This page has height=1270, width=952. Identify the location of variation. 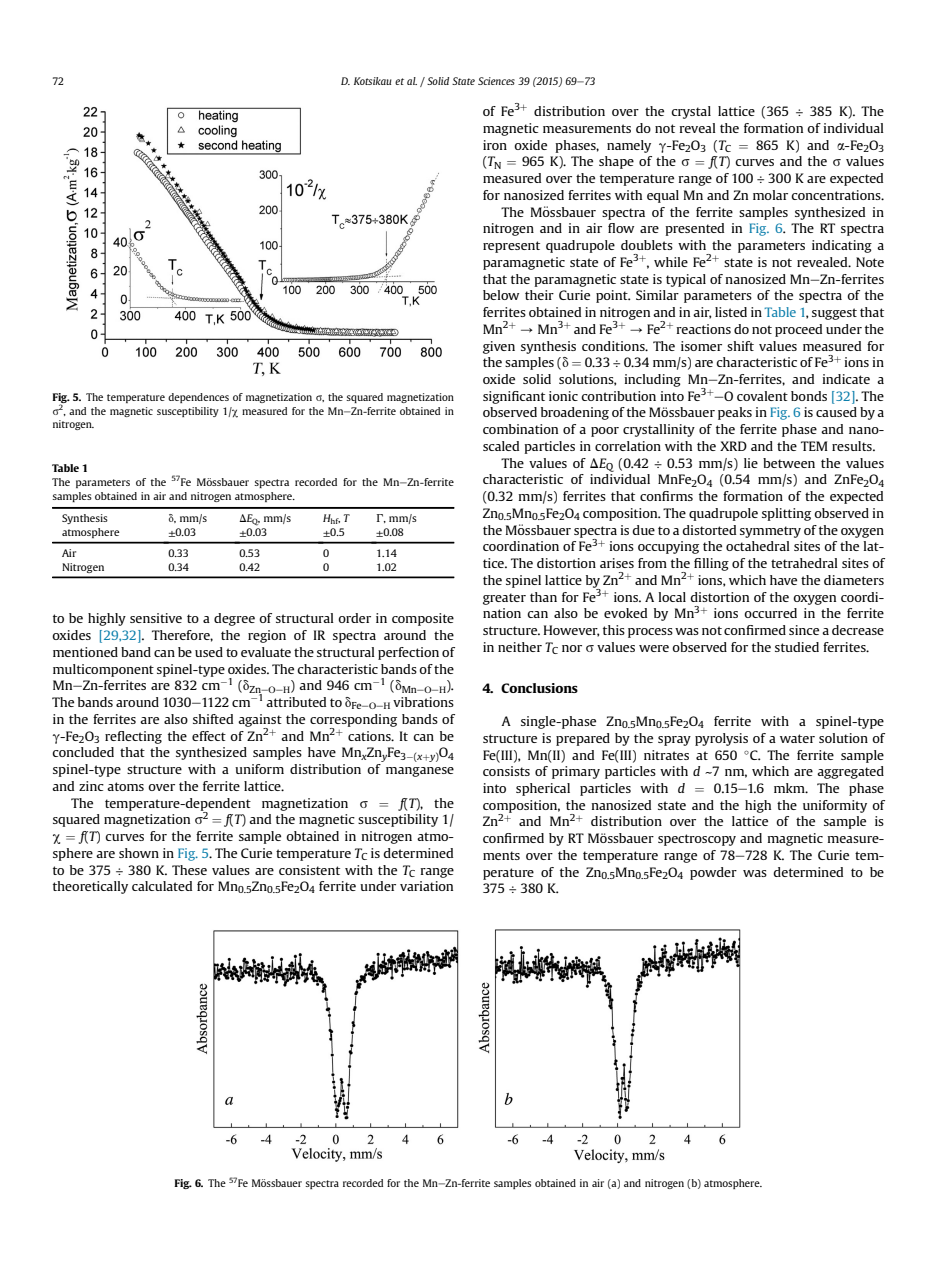
(426, 886).
